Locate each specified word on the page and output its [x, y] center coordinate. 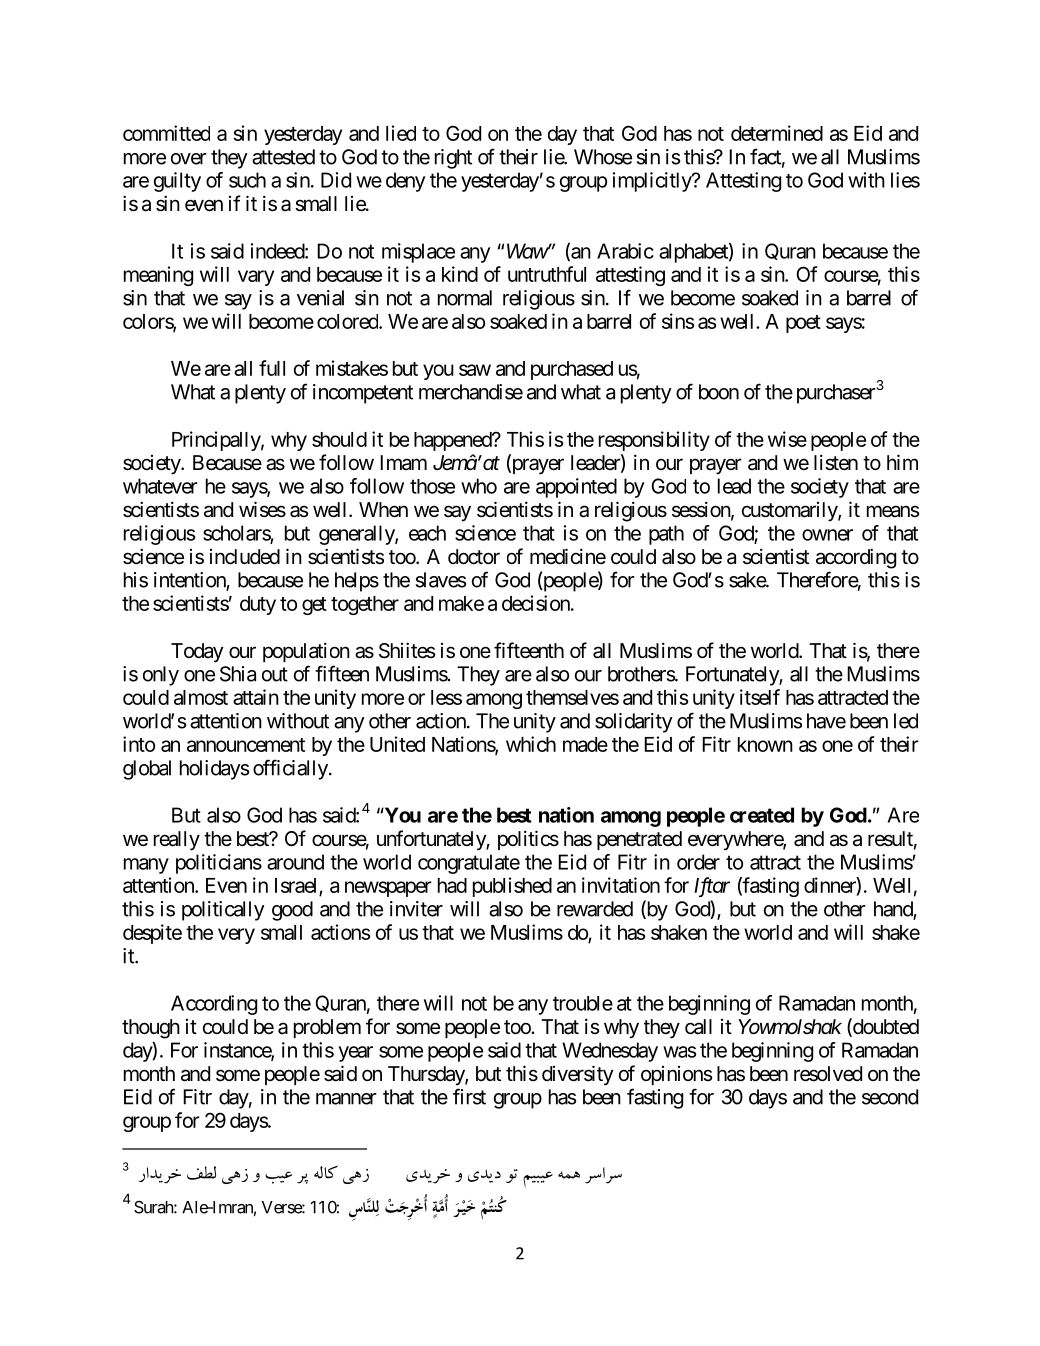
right [453, 159]
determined [777, 133]
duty [258, 605]
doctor [474, 556]
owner [827, 535]
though [151, 1029]
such [247, 180]
